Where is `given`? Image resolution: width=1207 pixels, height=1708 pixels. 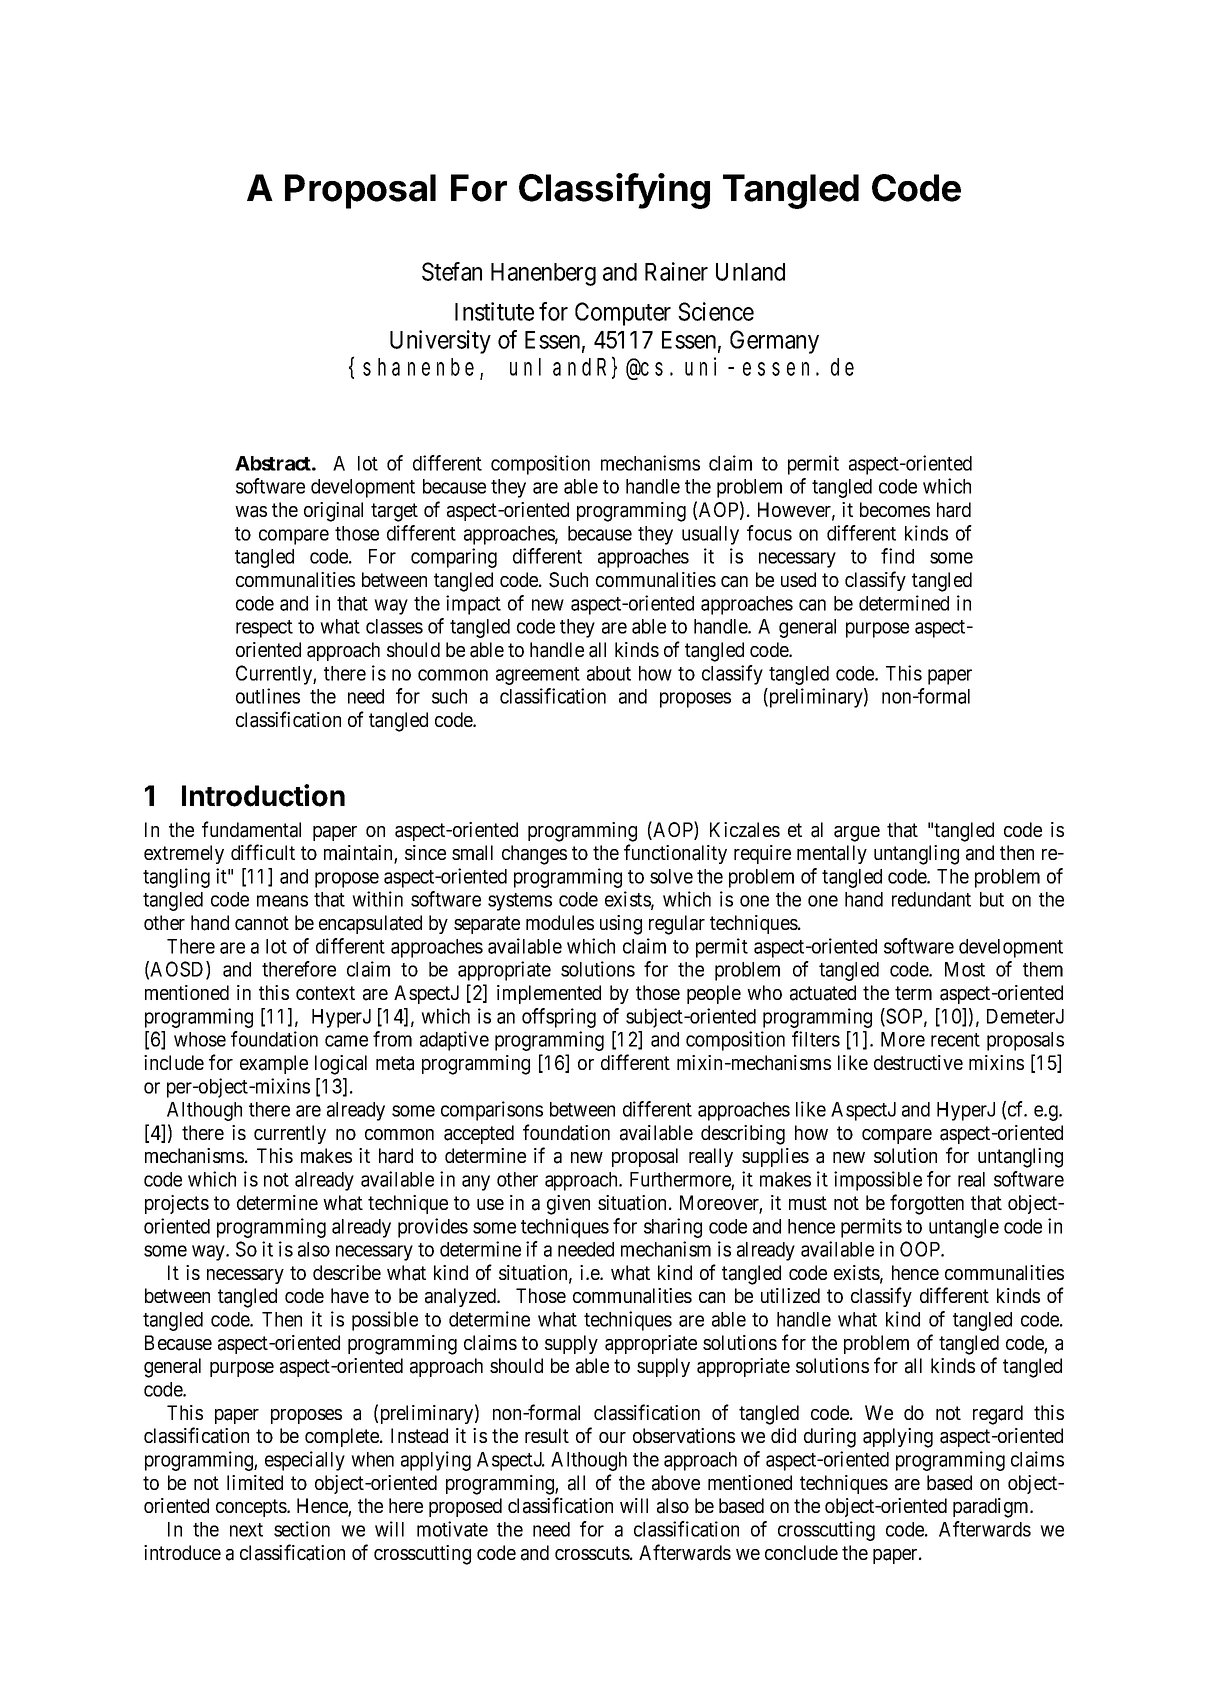 given is located at coordinates (568, 1205).
